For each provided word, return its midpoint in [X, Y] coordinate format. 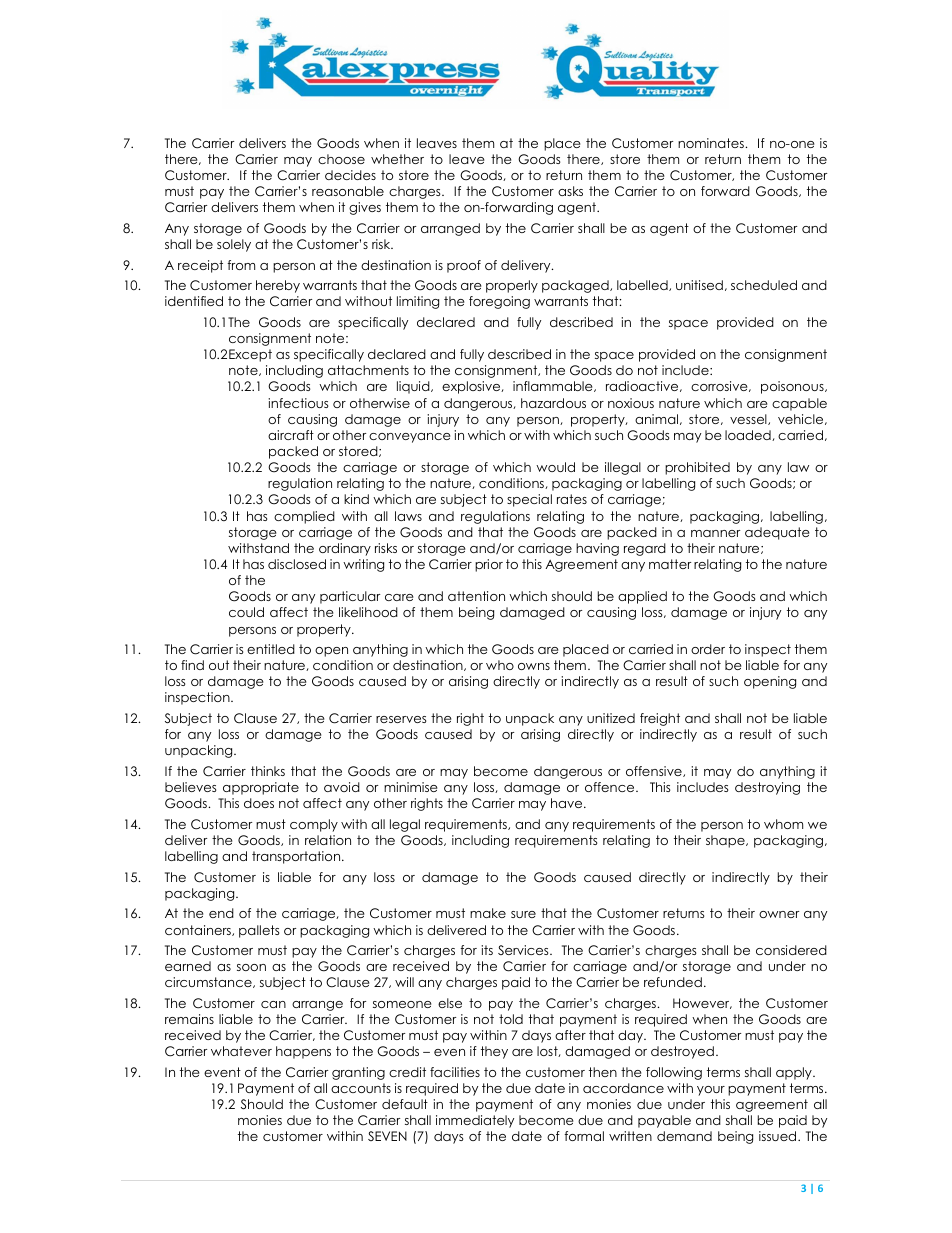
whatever [241, 1051]
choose [341, 159]
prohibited [697, 468]
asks [570, 191]
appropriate [261, 788]
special [529, 500]
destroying [767, 788]
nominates [712, 143]
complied [304, 517]
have [568, 803]
